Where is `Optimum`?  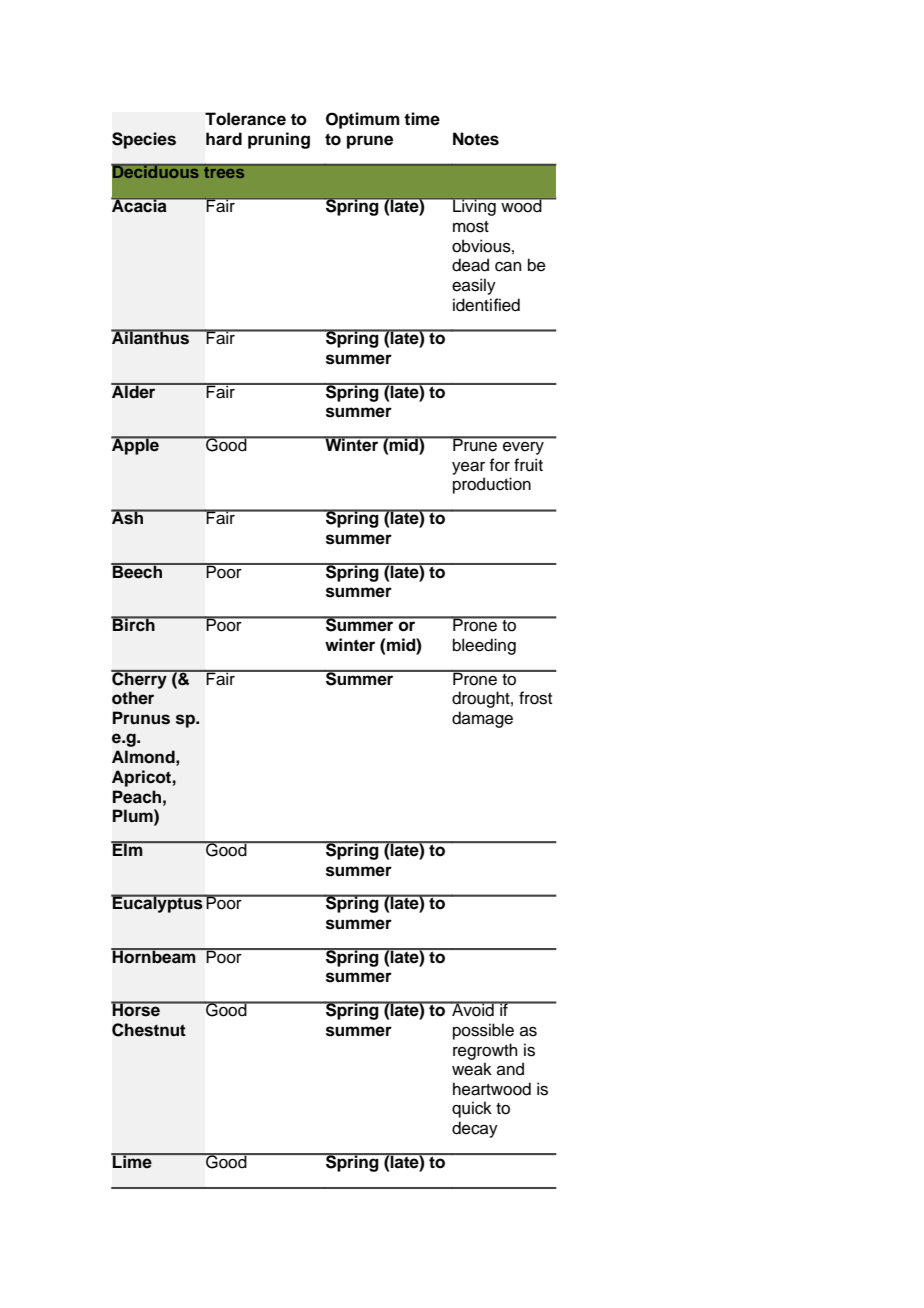
Optimum is located at coordinates (363, 120).
